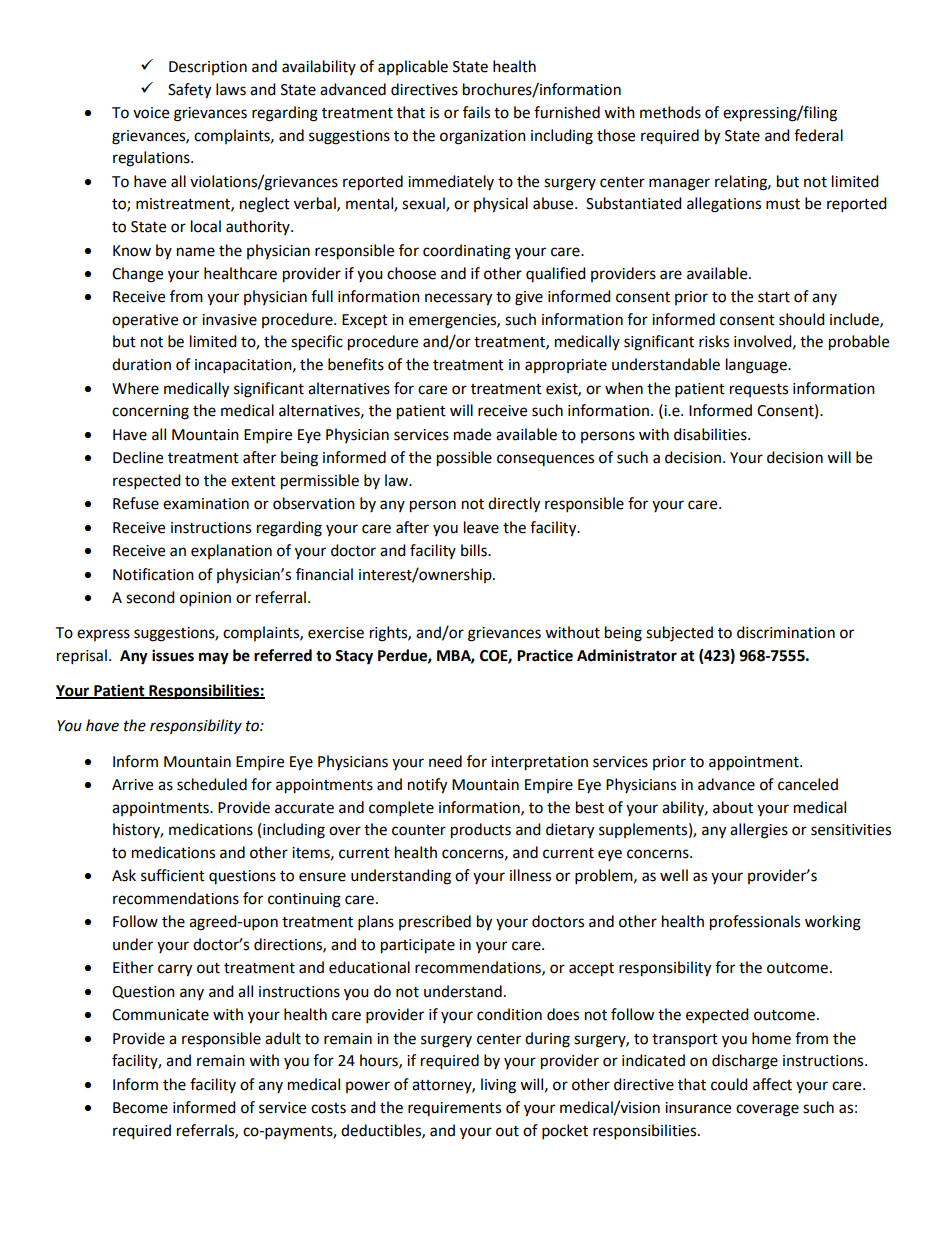 This screenshot has height=1233, width=952. What do you see at coordinates (545, 655) in the screenshot?
I see `Practice` at bounding box center [545, 655].
